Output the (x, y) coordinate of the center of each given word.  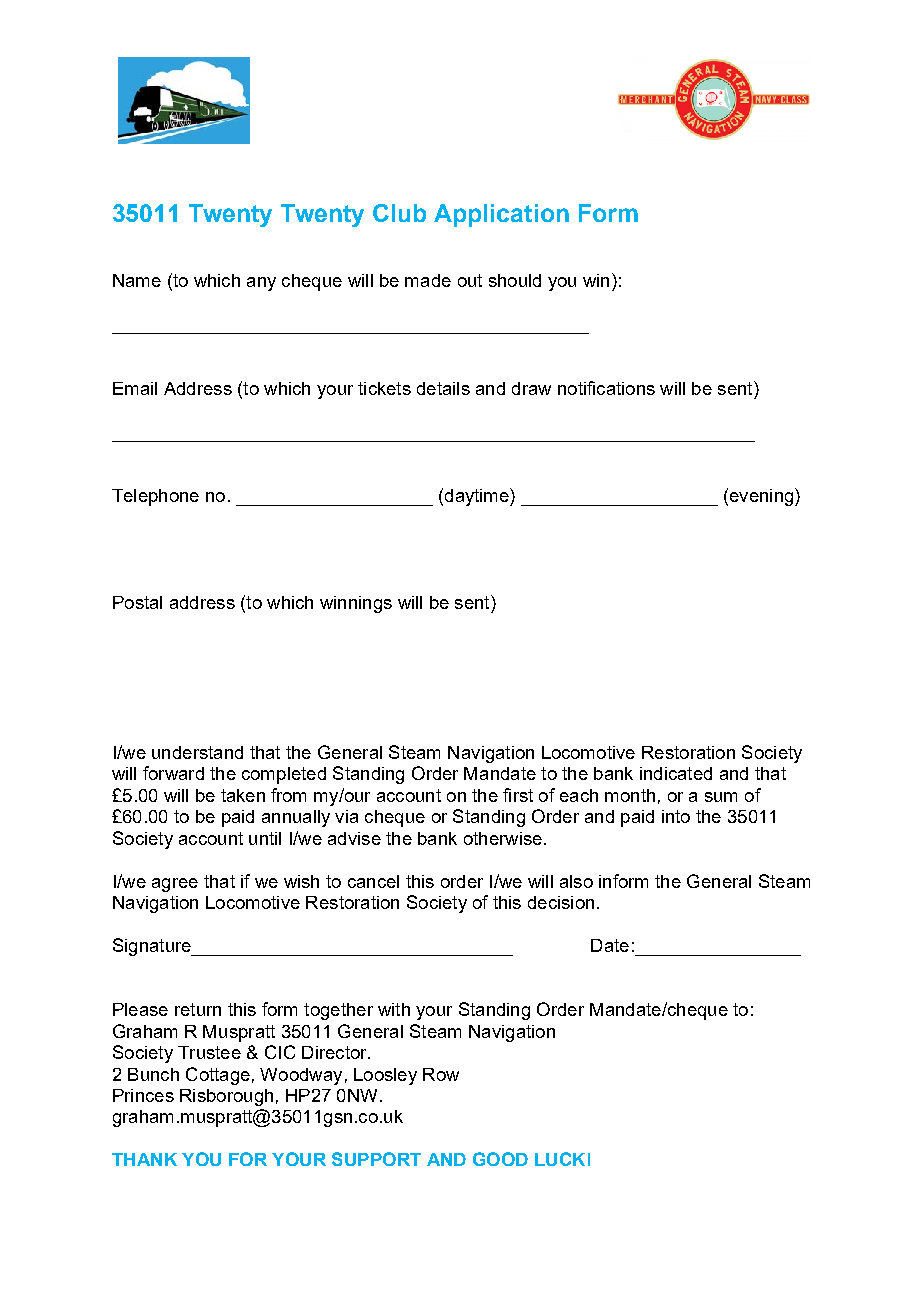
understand (197, 752)
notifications (606, 388)
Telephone (155, 497)
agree (175, 885)
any (261, 284)
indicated (676, 773)
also (576, 881)
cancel (373, 881)
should (515, 280)
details (443, 388)
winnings (356, 604)
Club (399, 213)
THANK (144, 1159)
